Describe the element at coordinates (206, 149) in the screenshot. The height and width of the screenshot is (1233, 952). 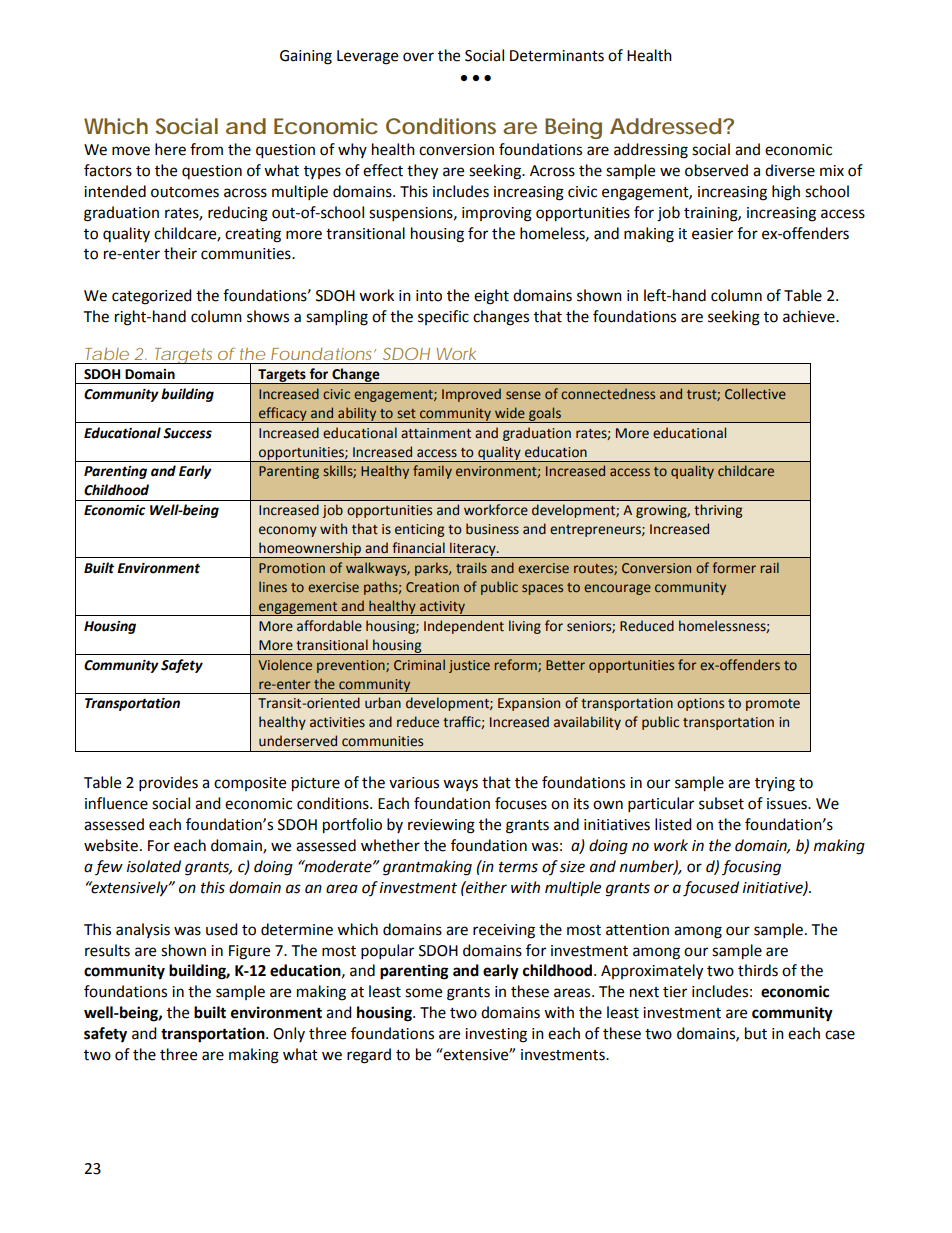
I see `from` at that location.
